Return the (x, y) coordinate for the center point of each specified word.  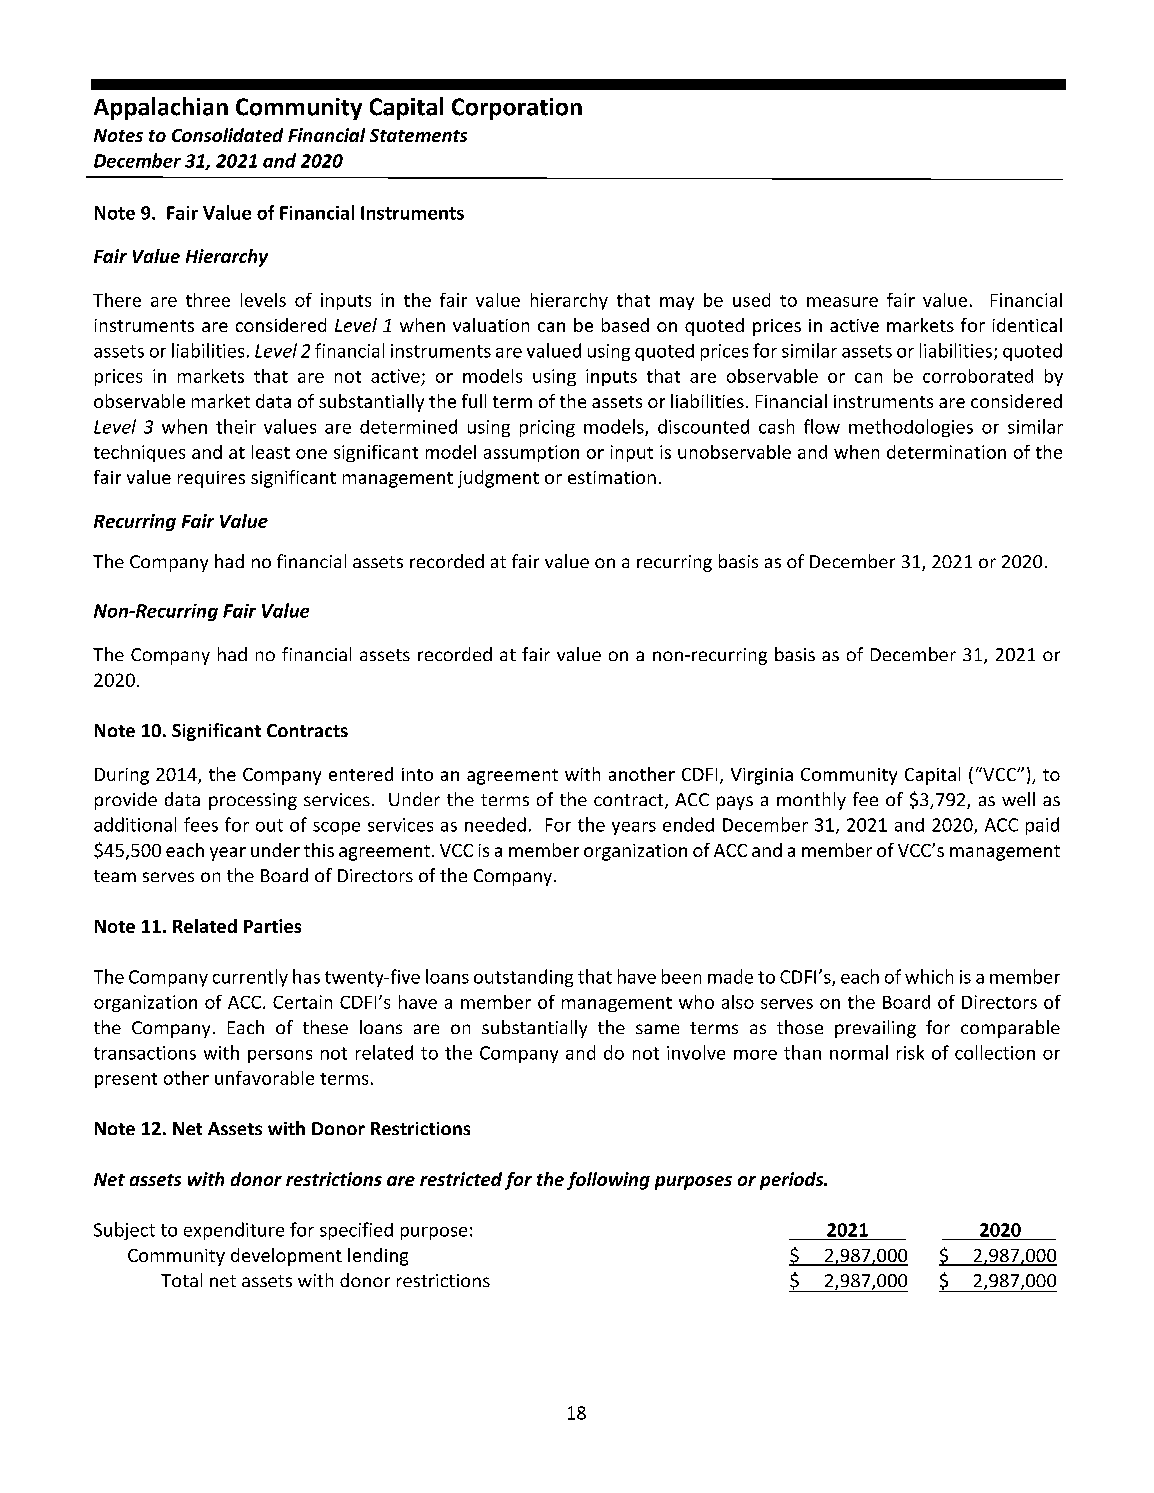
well (1018, 799)
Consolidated (227, 135)
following (608, 1181)
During (122, 776)
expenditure (234, 1231)
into (417, 774)
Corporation (517, 109)
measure (842, 302)
